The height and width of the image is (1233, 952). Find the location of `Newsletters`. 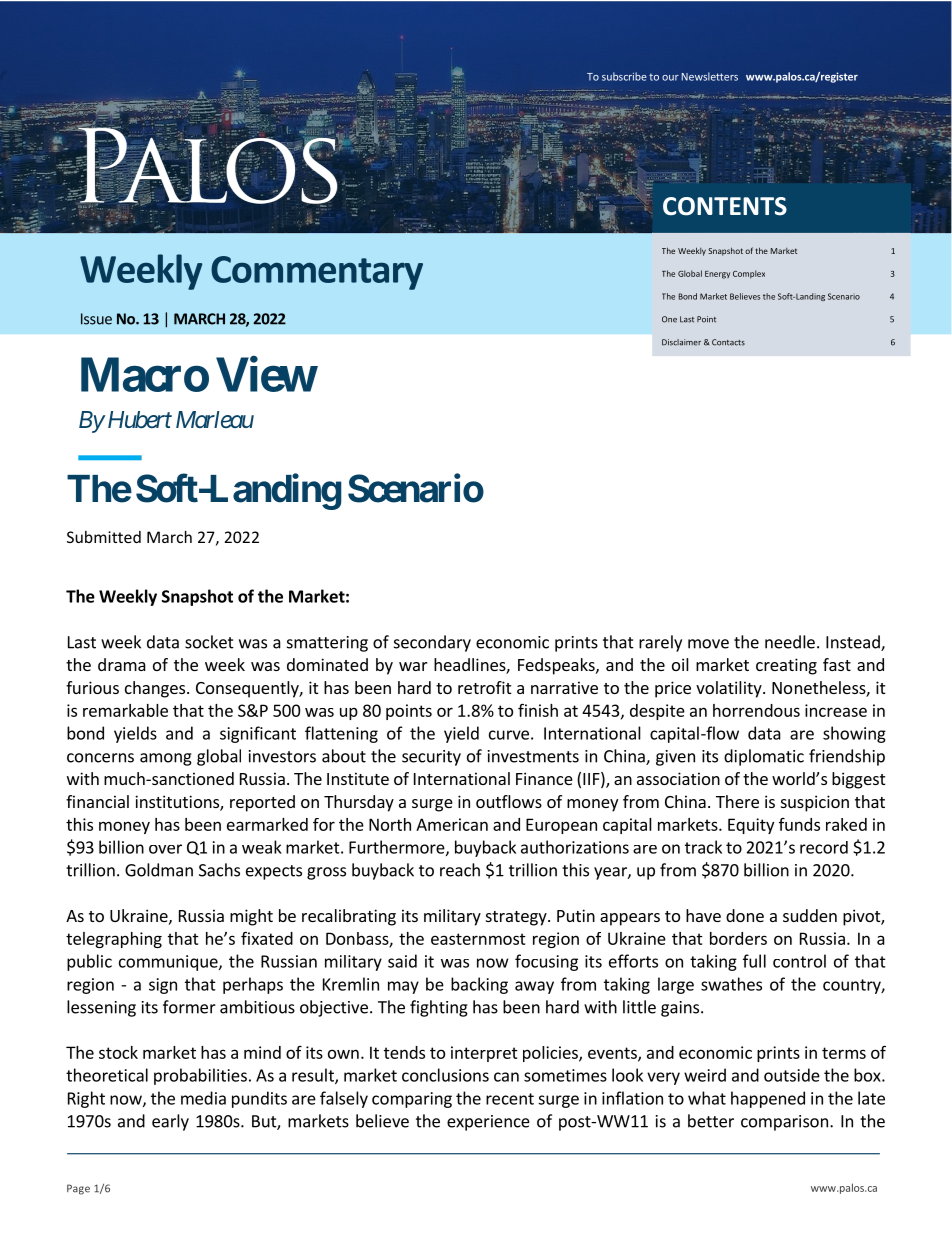

Newsletters is located at coordinates (710, 76).
